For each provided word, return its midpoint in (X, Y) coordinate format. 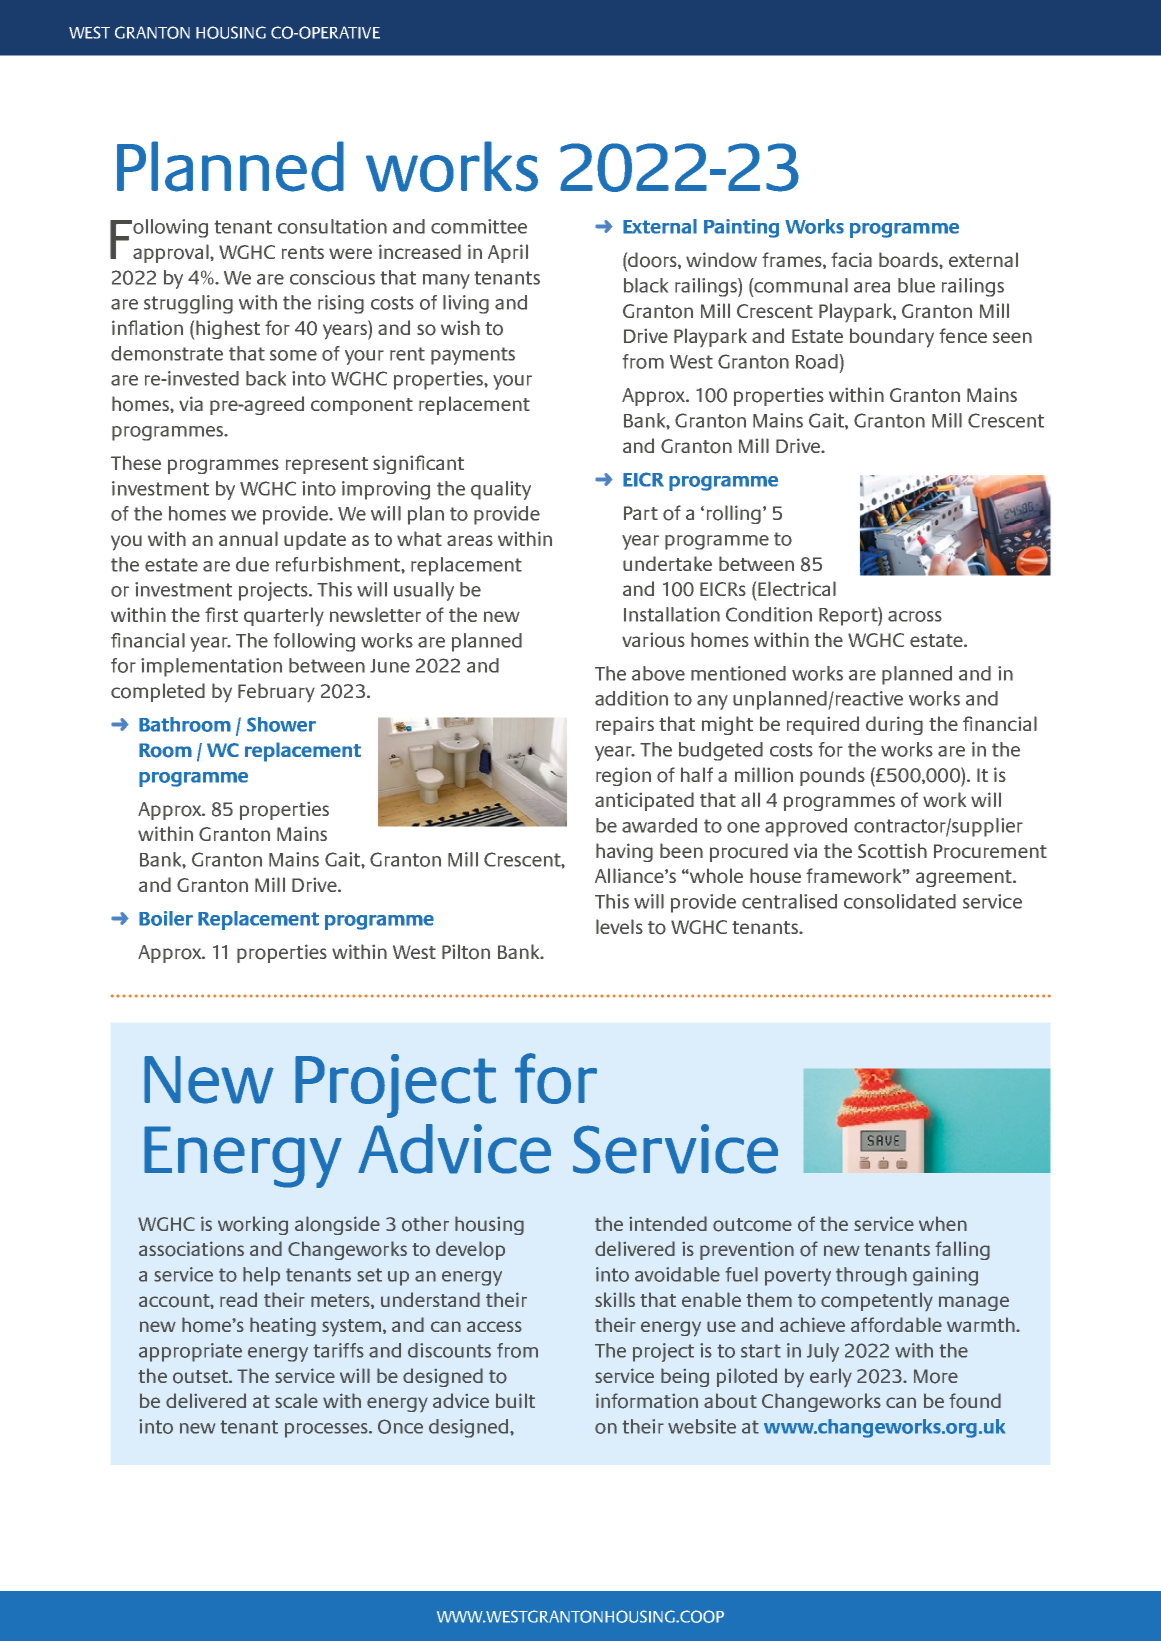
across (915, 616)
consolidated (900, 901)
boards (909, 260)
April (508, 253)
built (515, 1400)
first (221, 614)
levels (619, 926)
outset (201, 1377)
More (936, 1376)
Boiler (166, 918)
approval (172, 253)
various (653, 640)
